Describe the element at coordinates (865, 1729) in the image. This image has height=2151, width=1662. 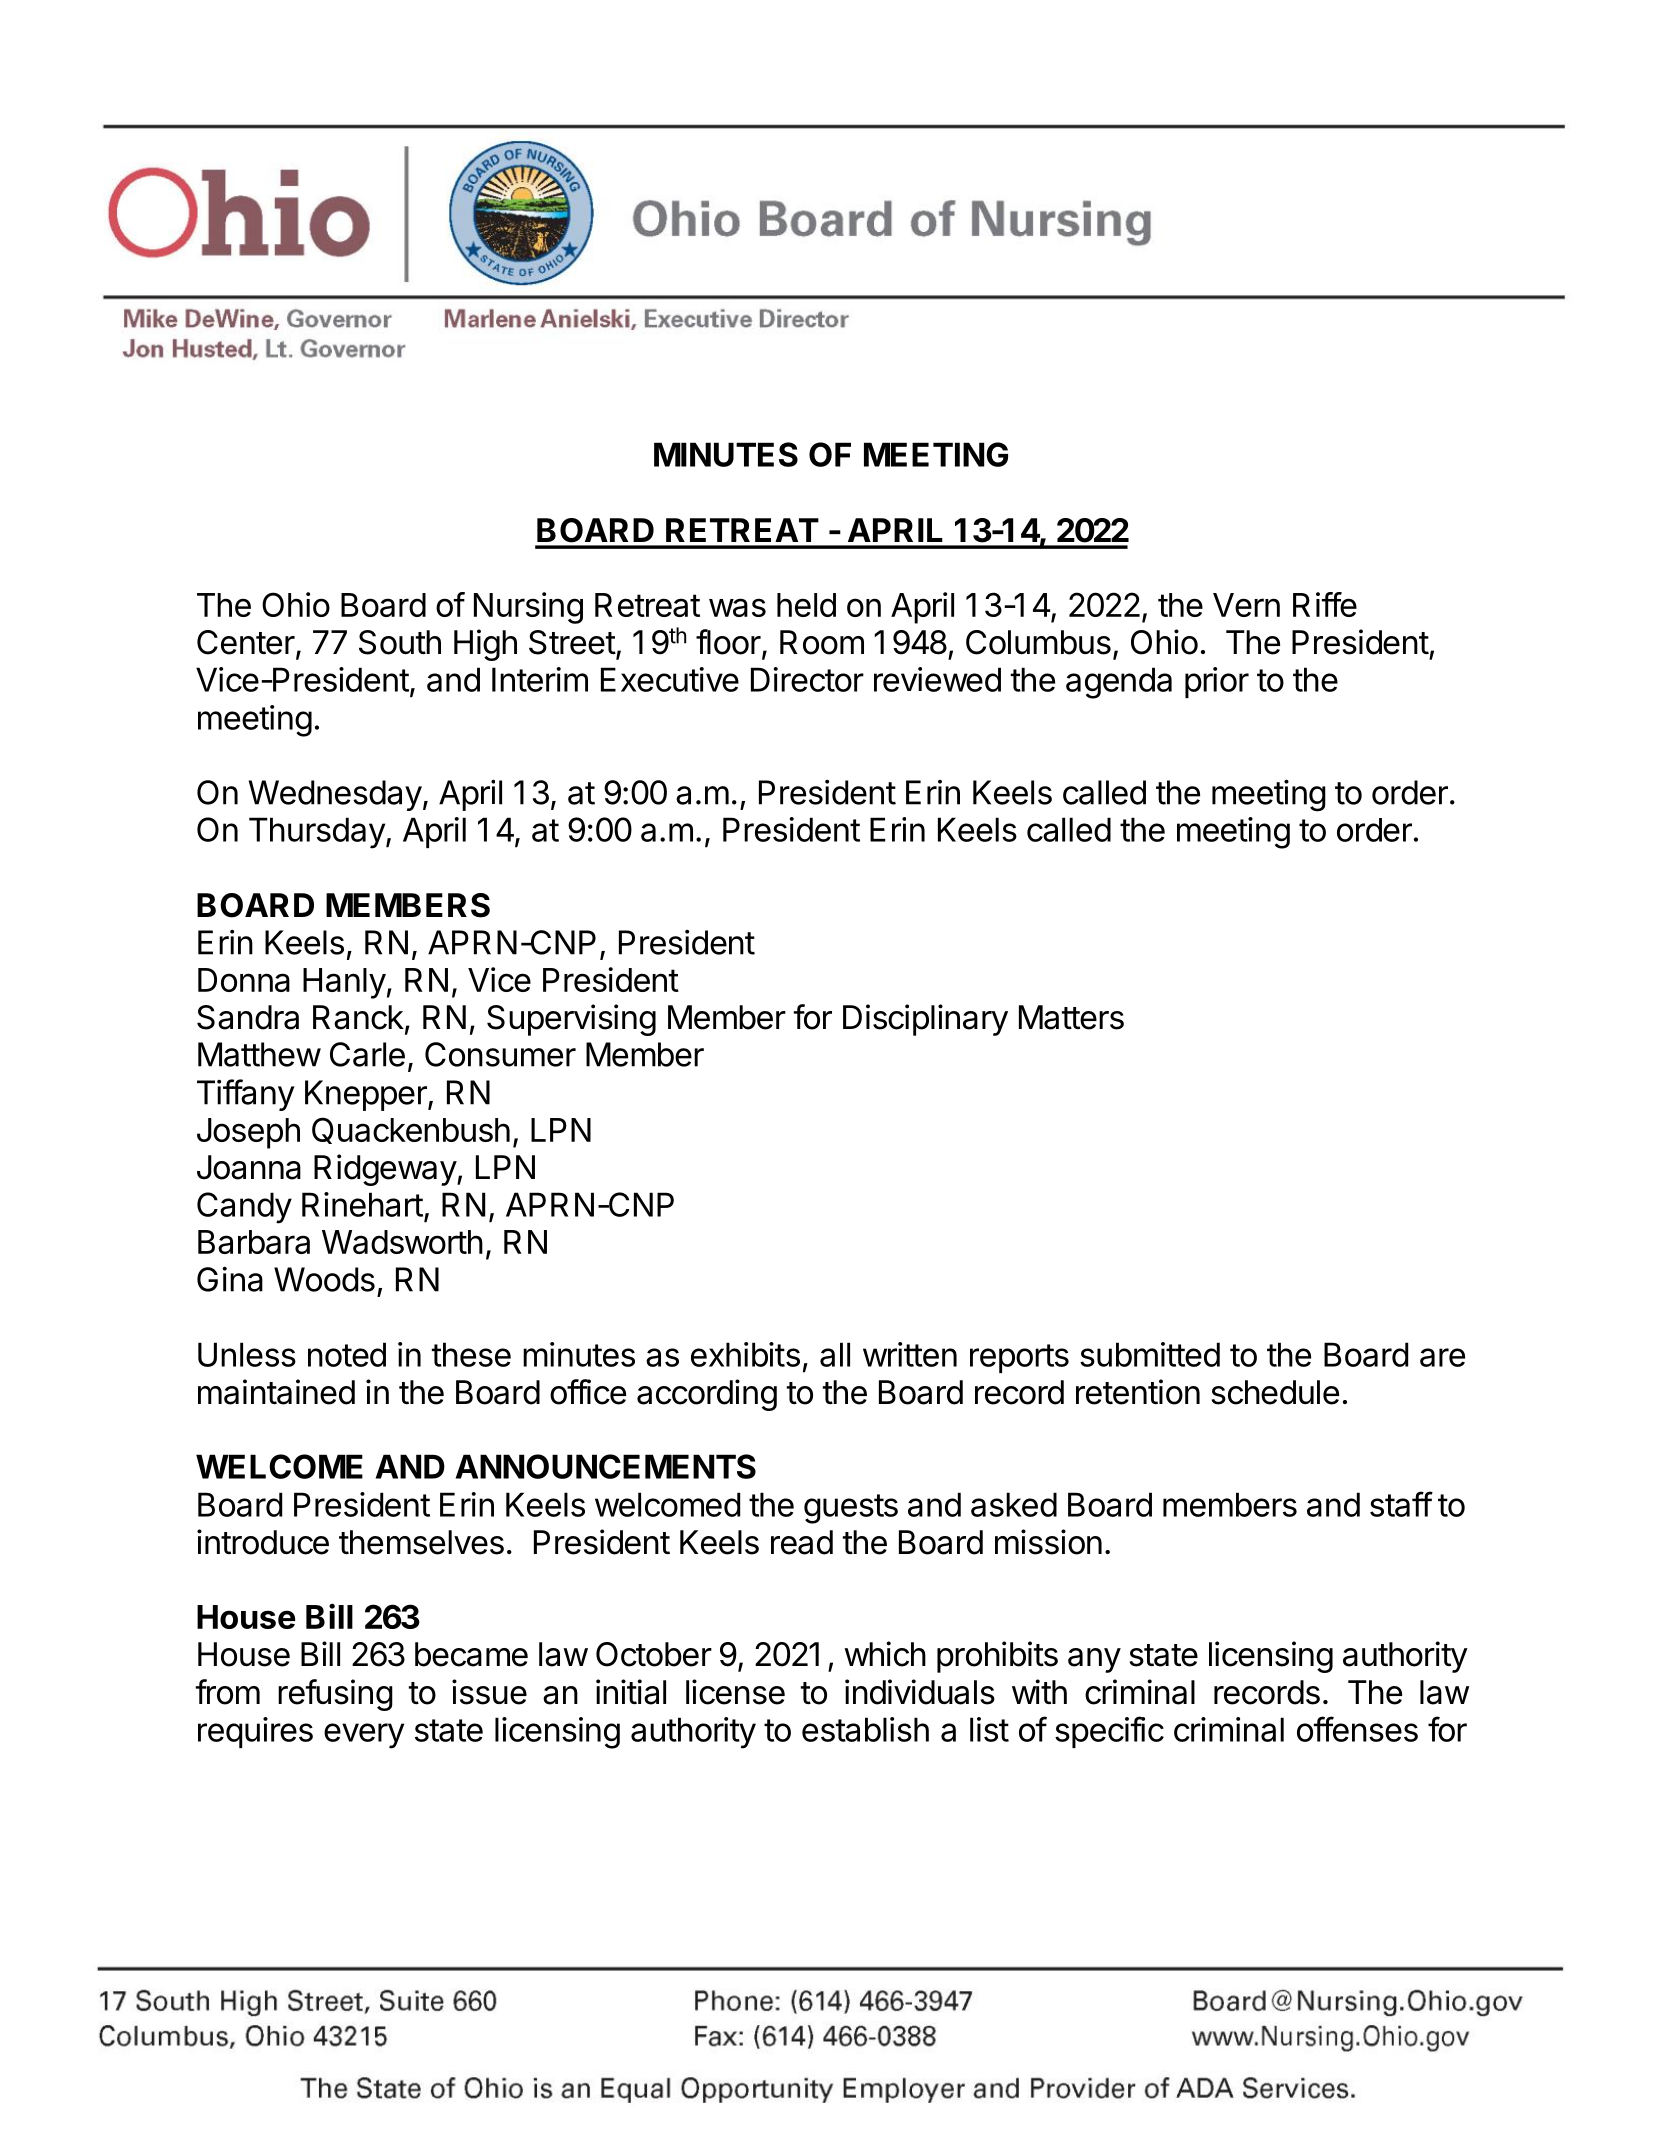
I see `establish` at that location.
